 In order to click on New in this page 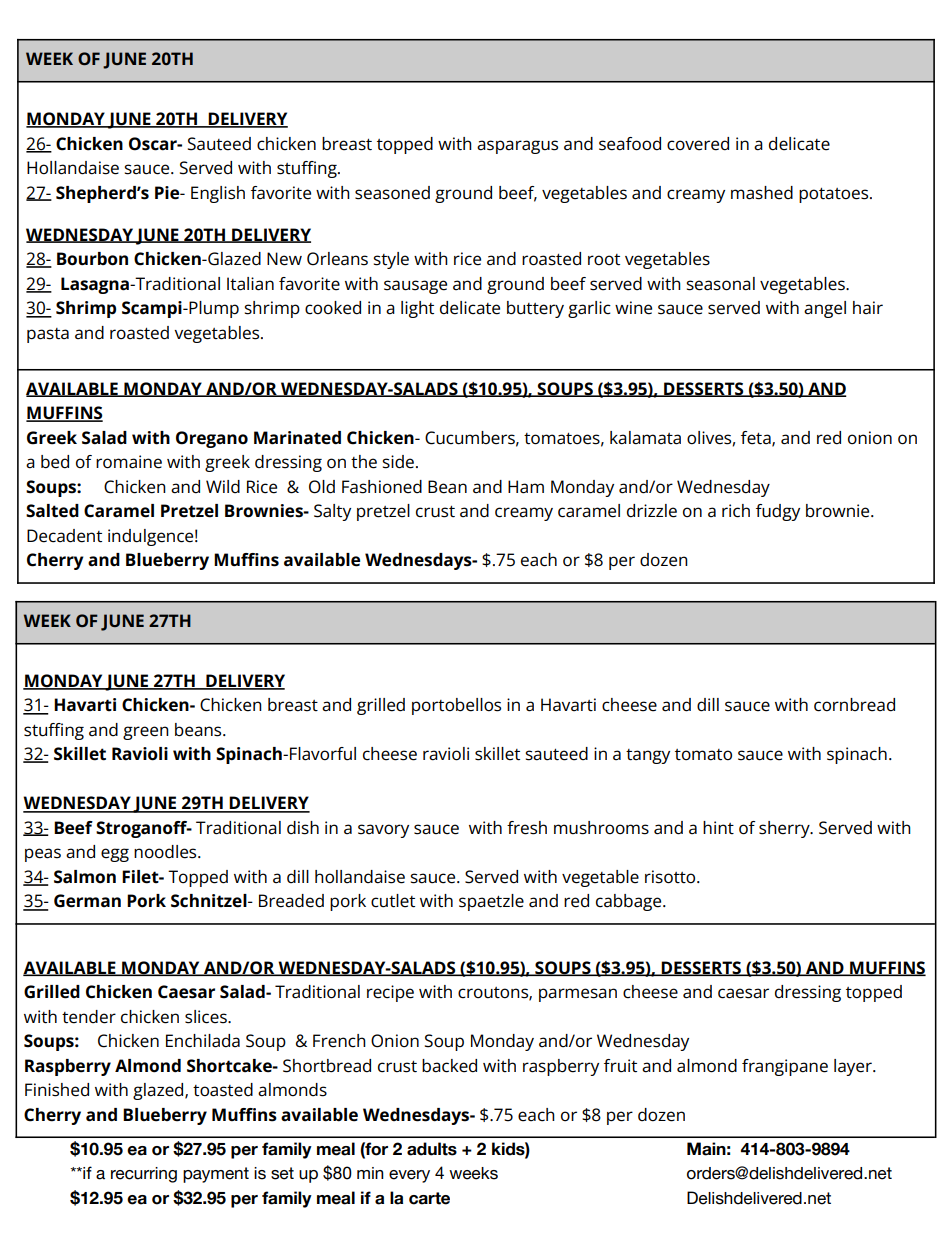, I will do `click(284, 259)`.
